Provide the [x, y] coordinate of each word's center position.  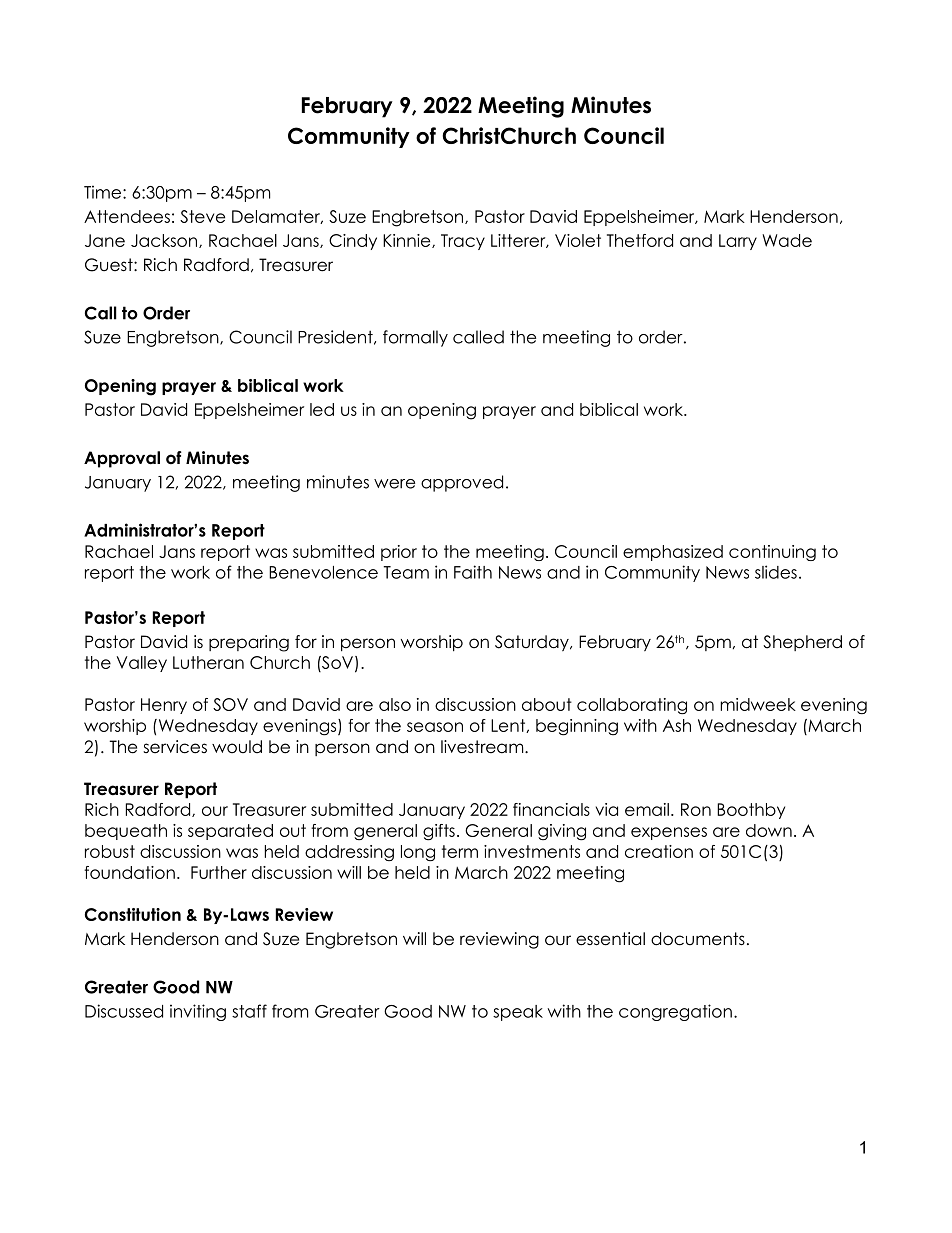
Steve [202, 216]
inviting [198, 1012]
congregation [675, 1012]
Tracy [463, 242]
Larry [738, 242]
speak [518, 1013]
